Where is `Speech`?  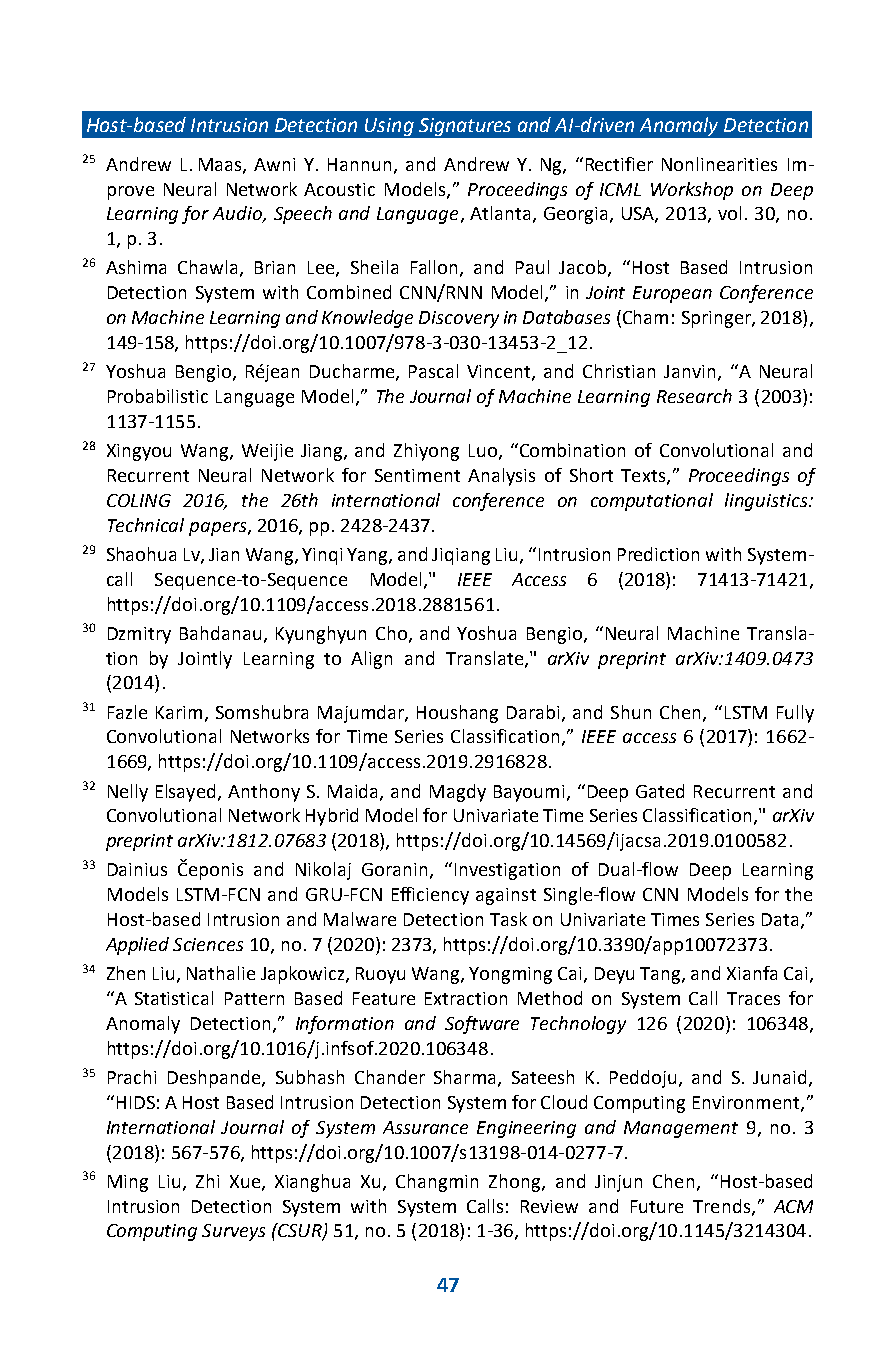 Speech is located at coordinates (303, 215).
